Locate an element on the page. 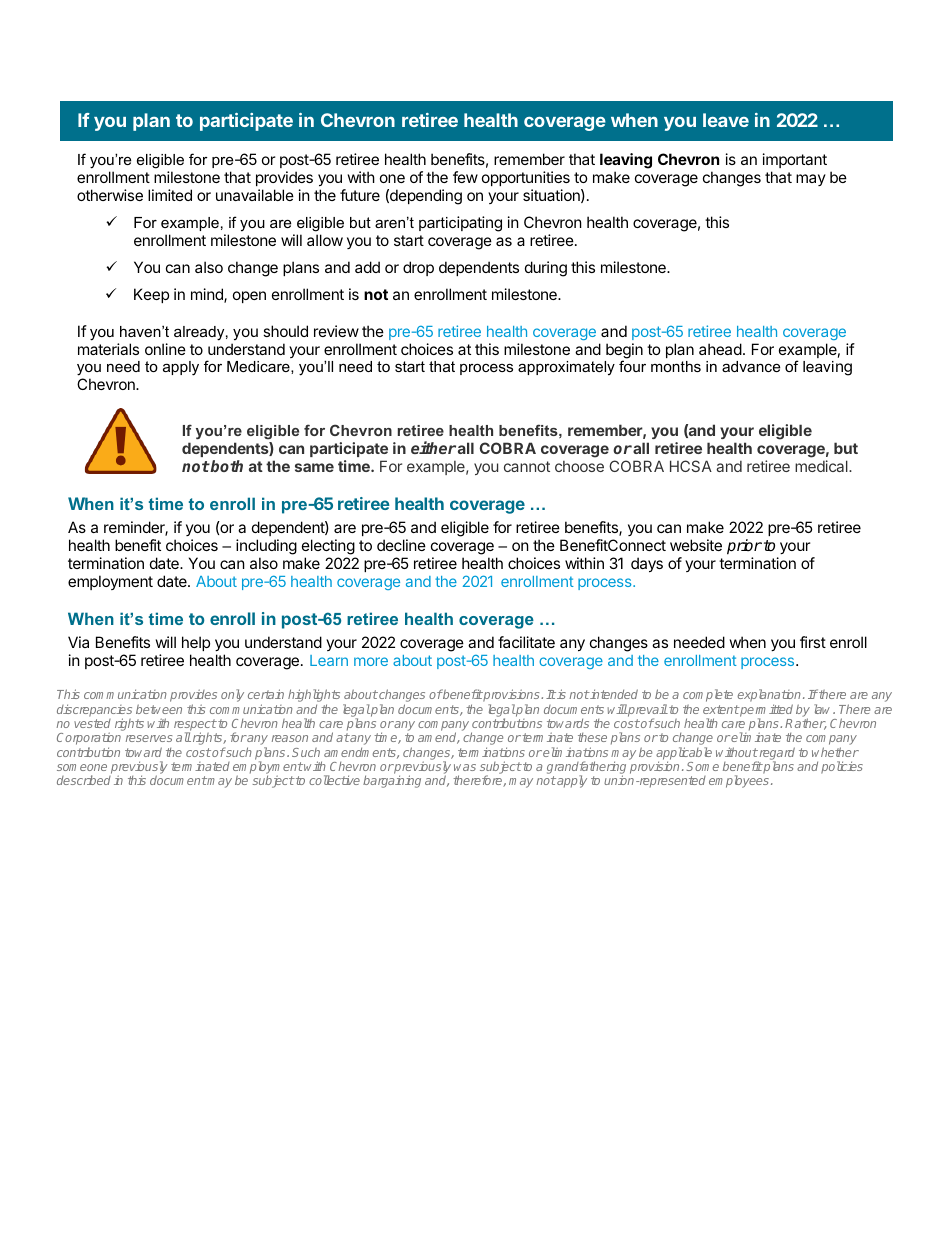 The height and width of the page is (1233, 952). few is located at coordinates (465, 177).
